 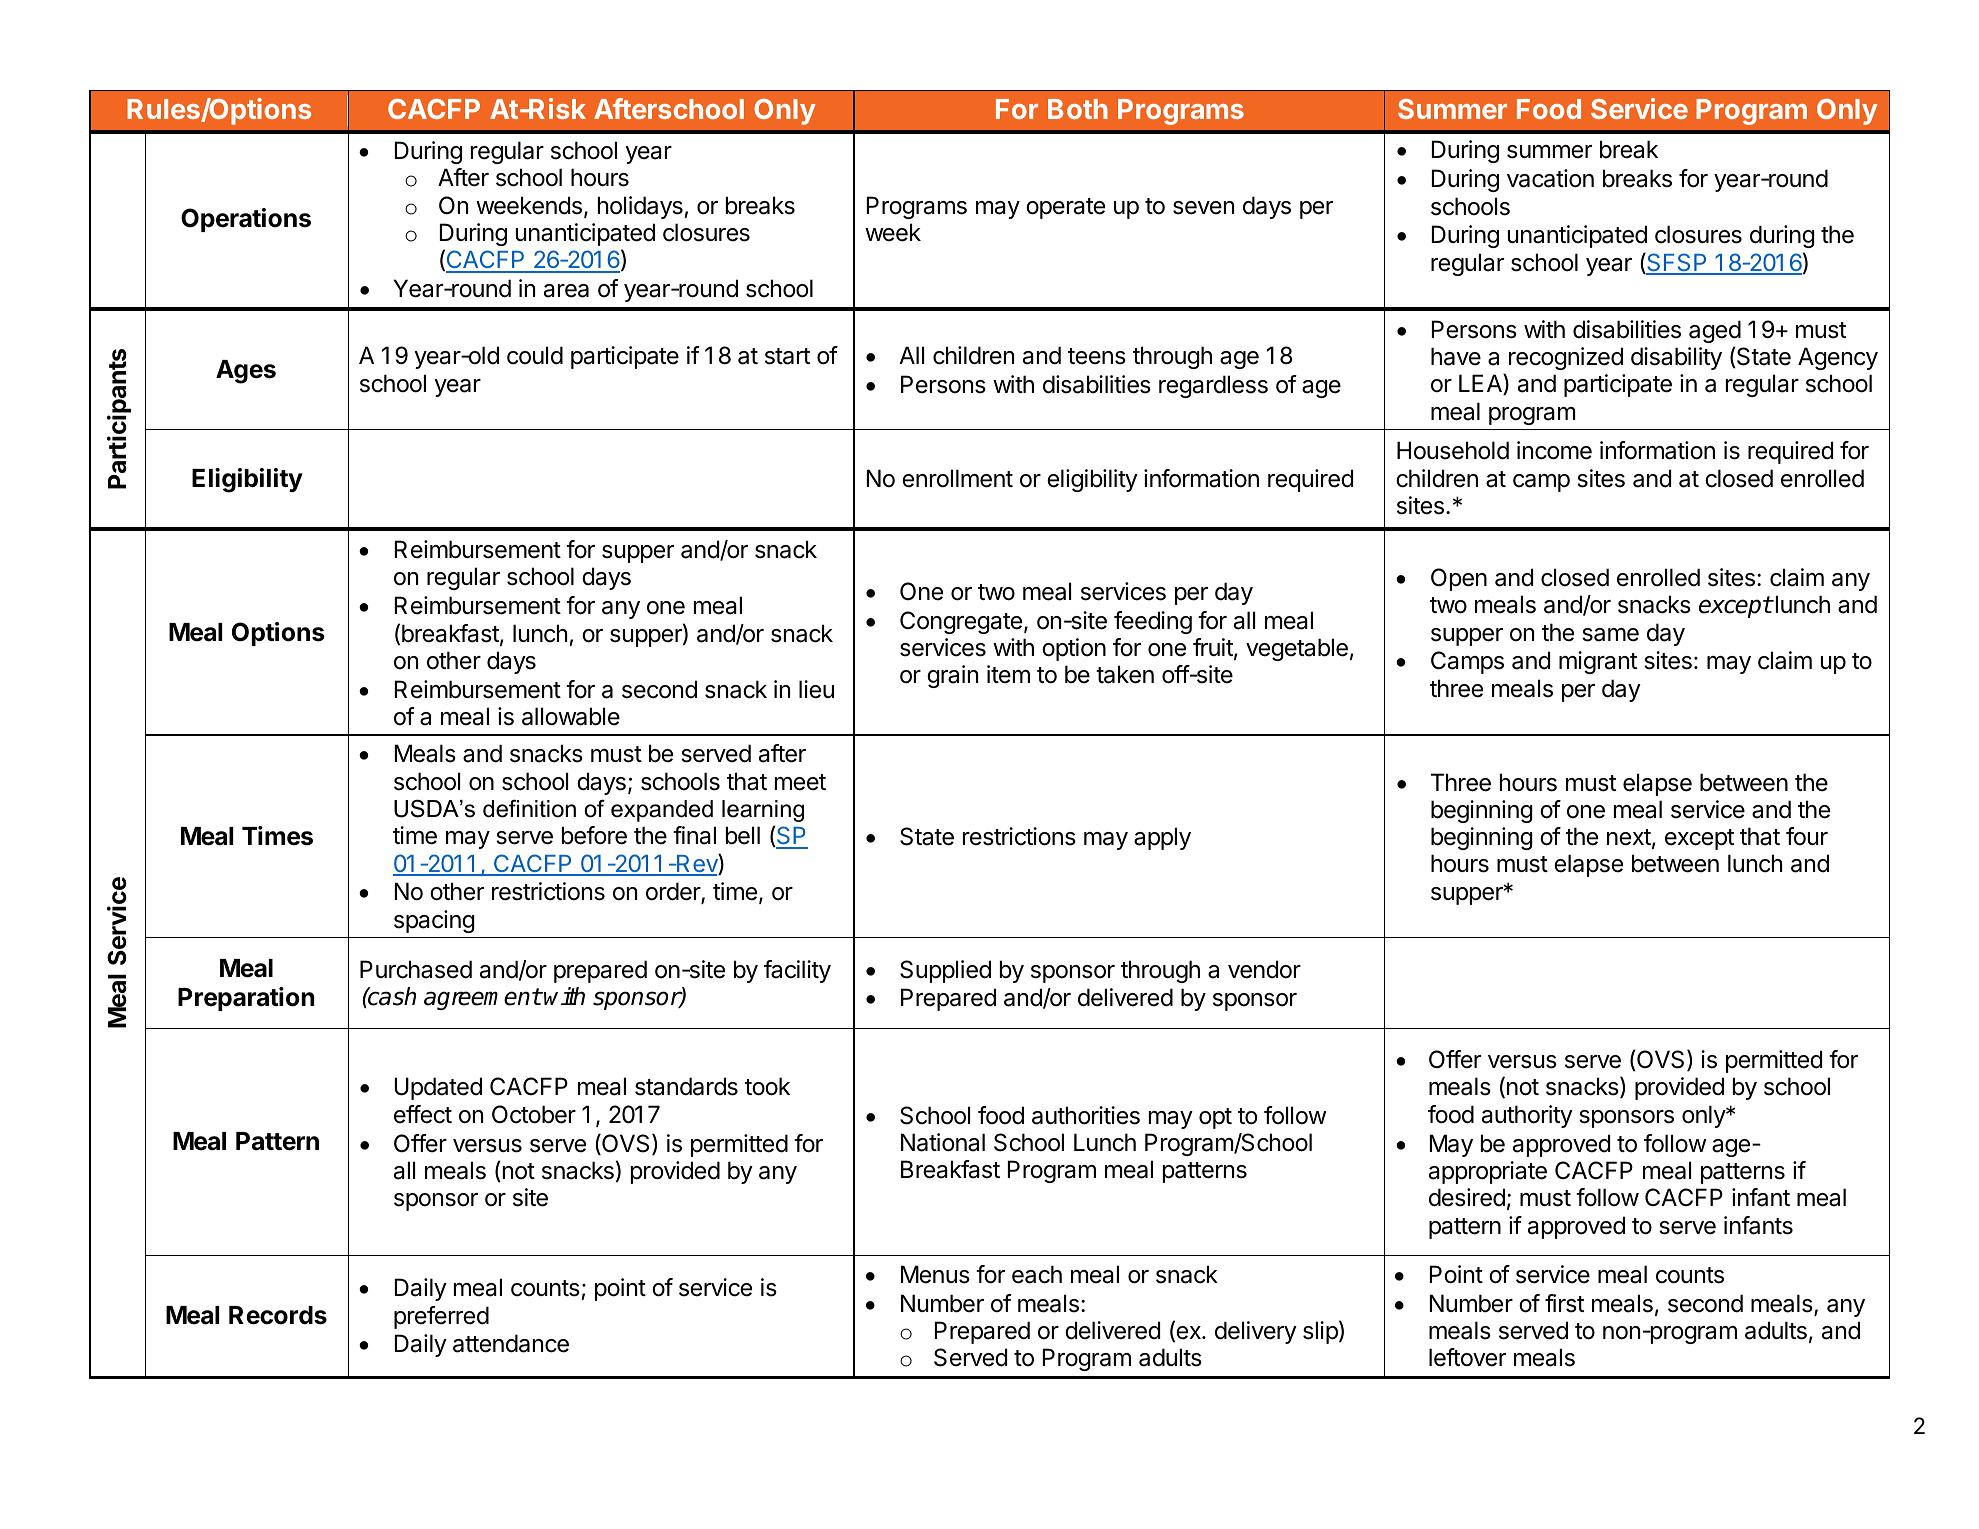 What do you see at coordinates (246, 220) in the document?
I see `Operations` at bounding box center [246, 220].
